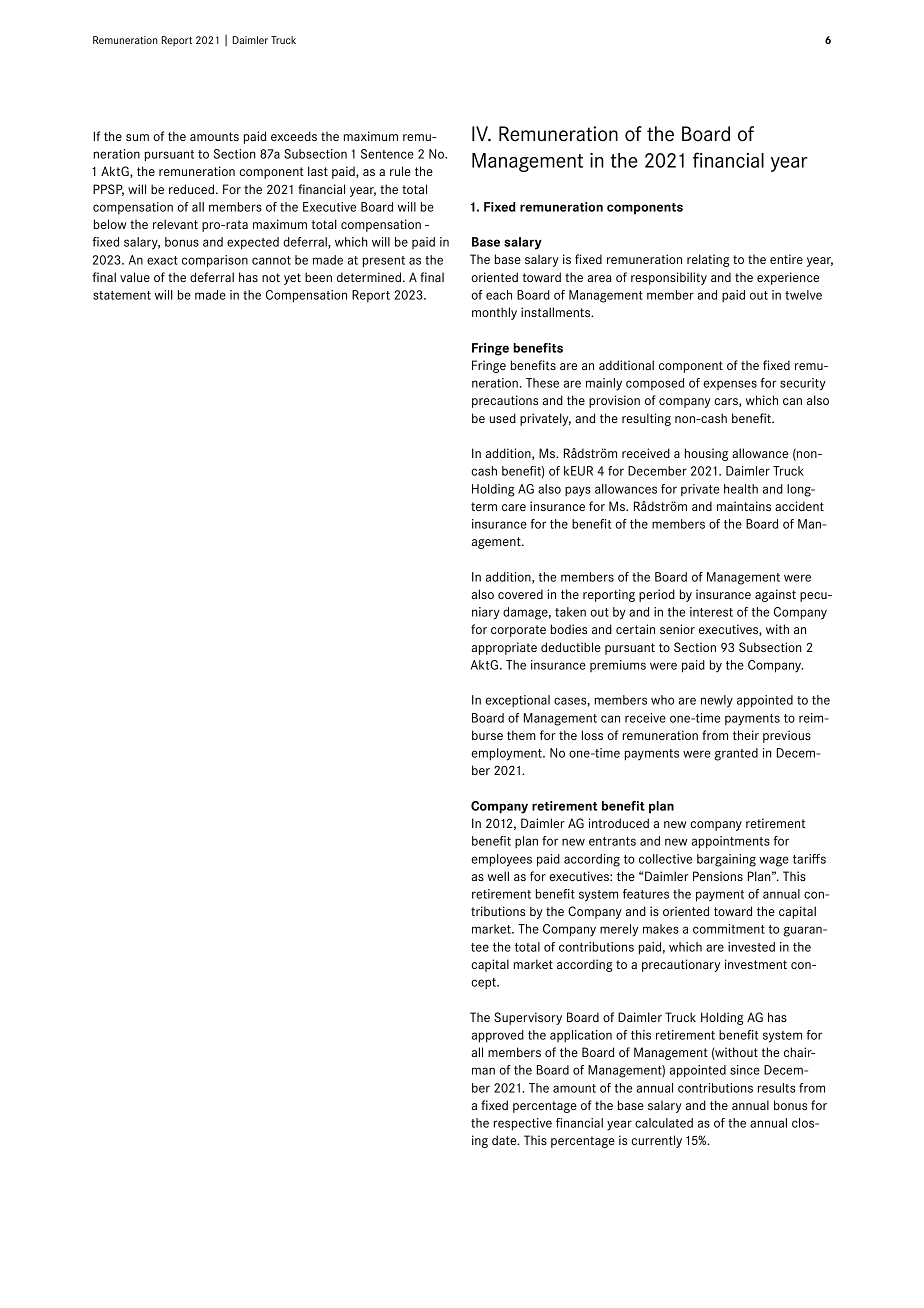 This screenshot has height=1308, width=924. What do you see at coordinates (518, 631) in the screenshot?
I see `corporate` at bounding box center [518, 631].
